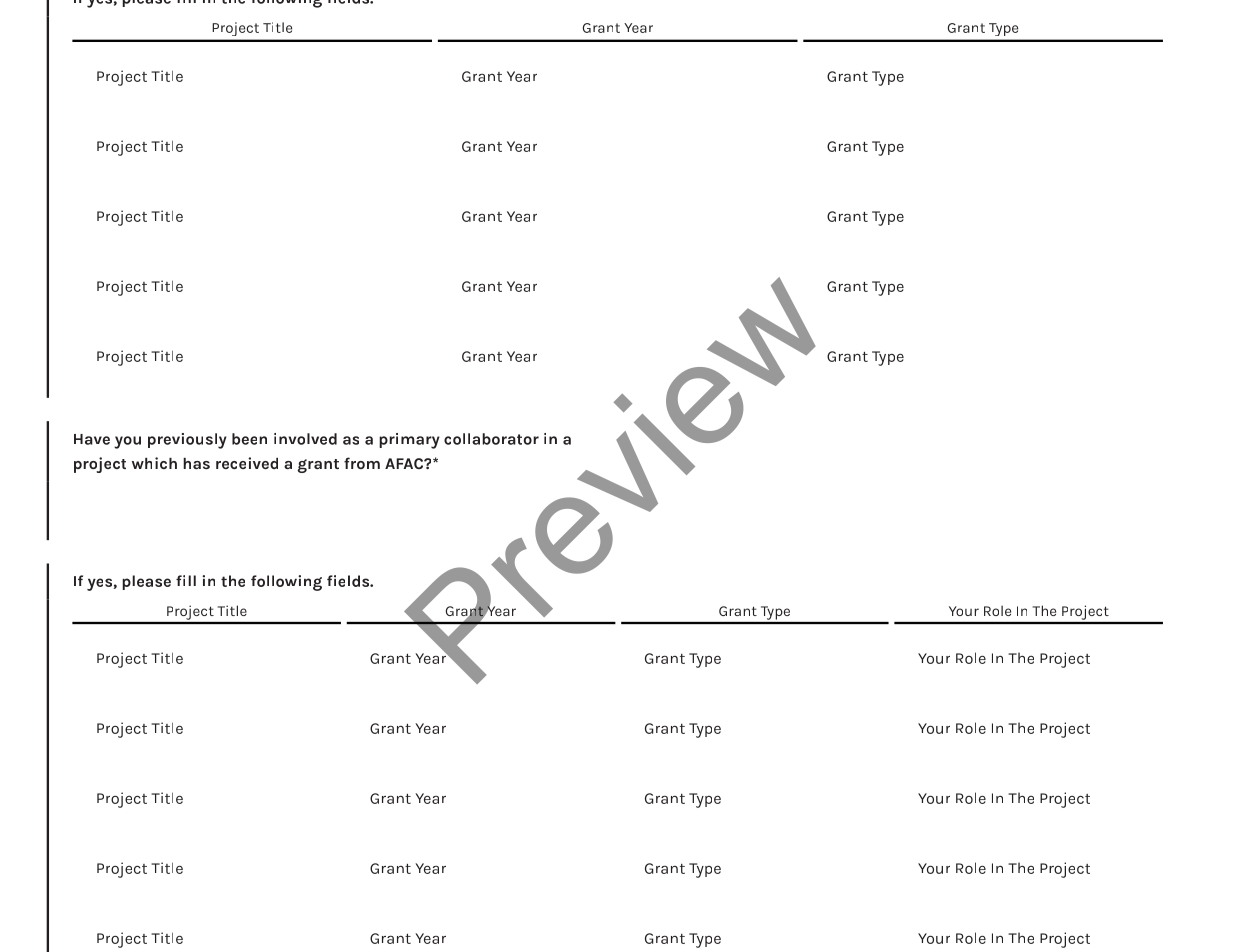 This image has height=952, width=1233. What do you see at coordinates (249, 439) in the image?
I see `been` at bounding box center [249, 439].
